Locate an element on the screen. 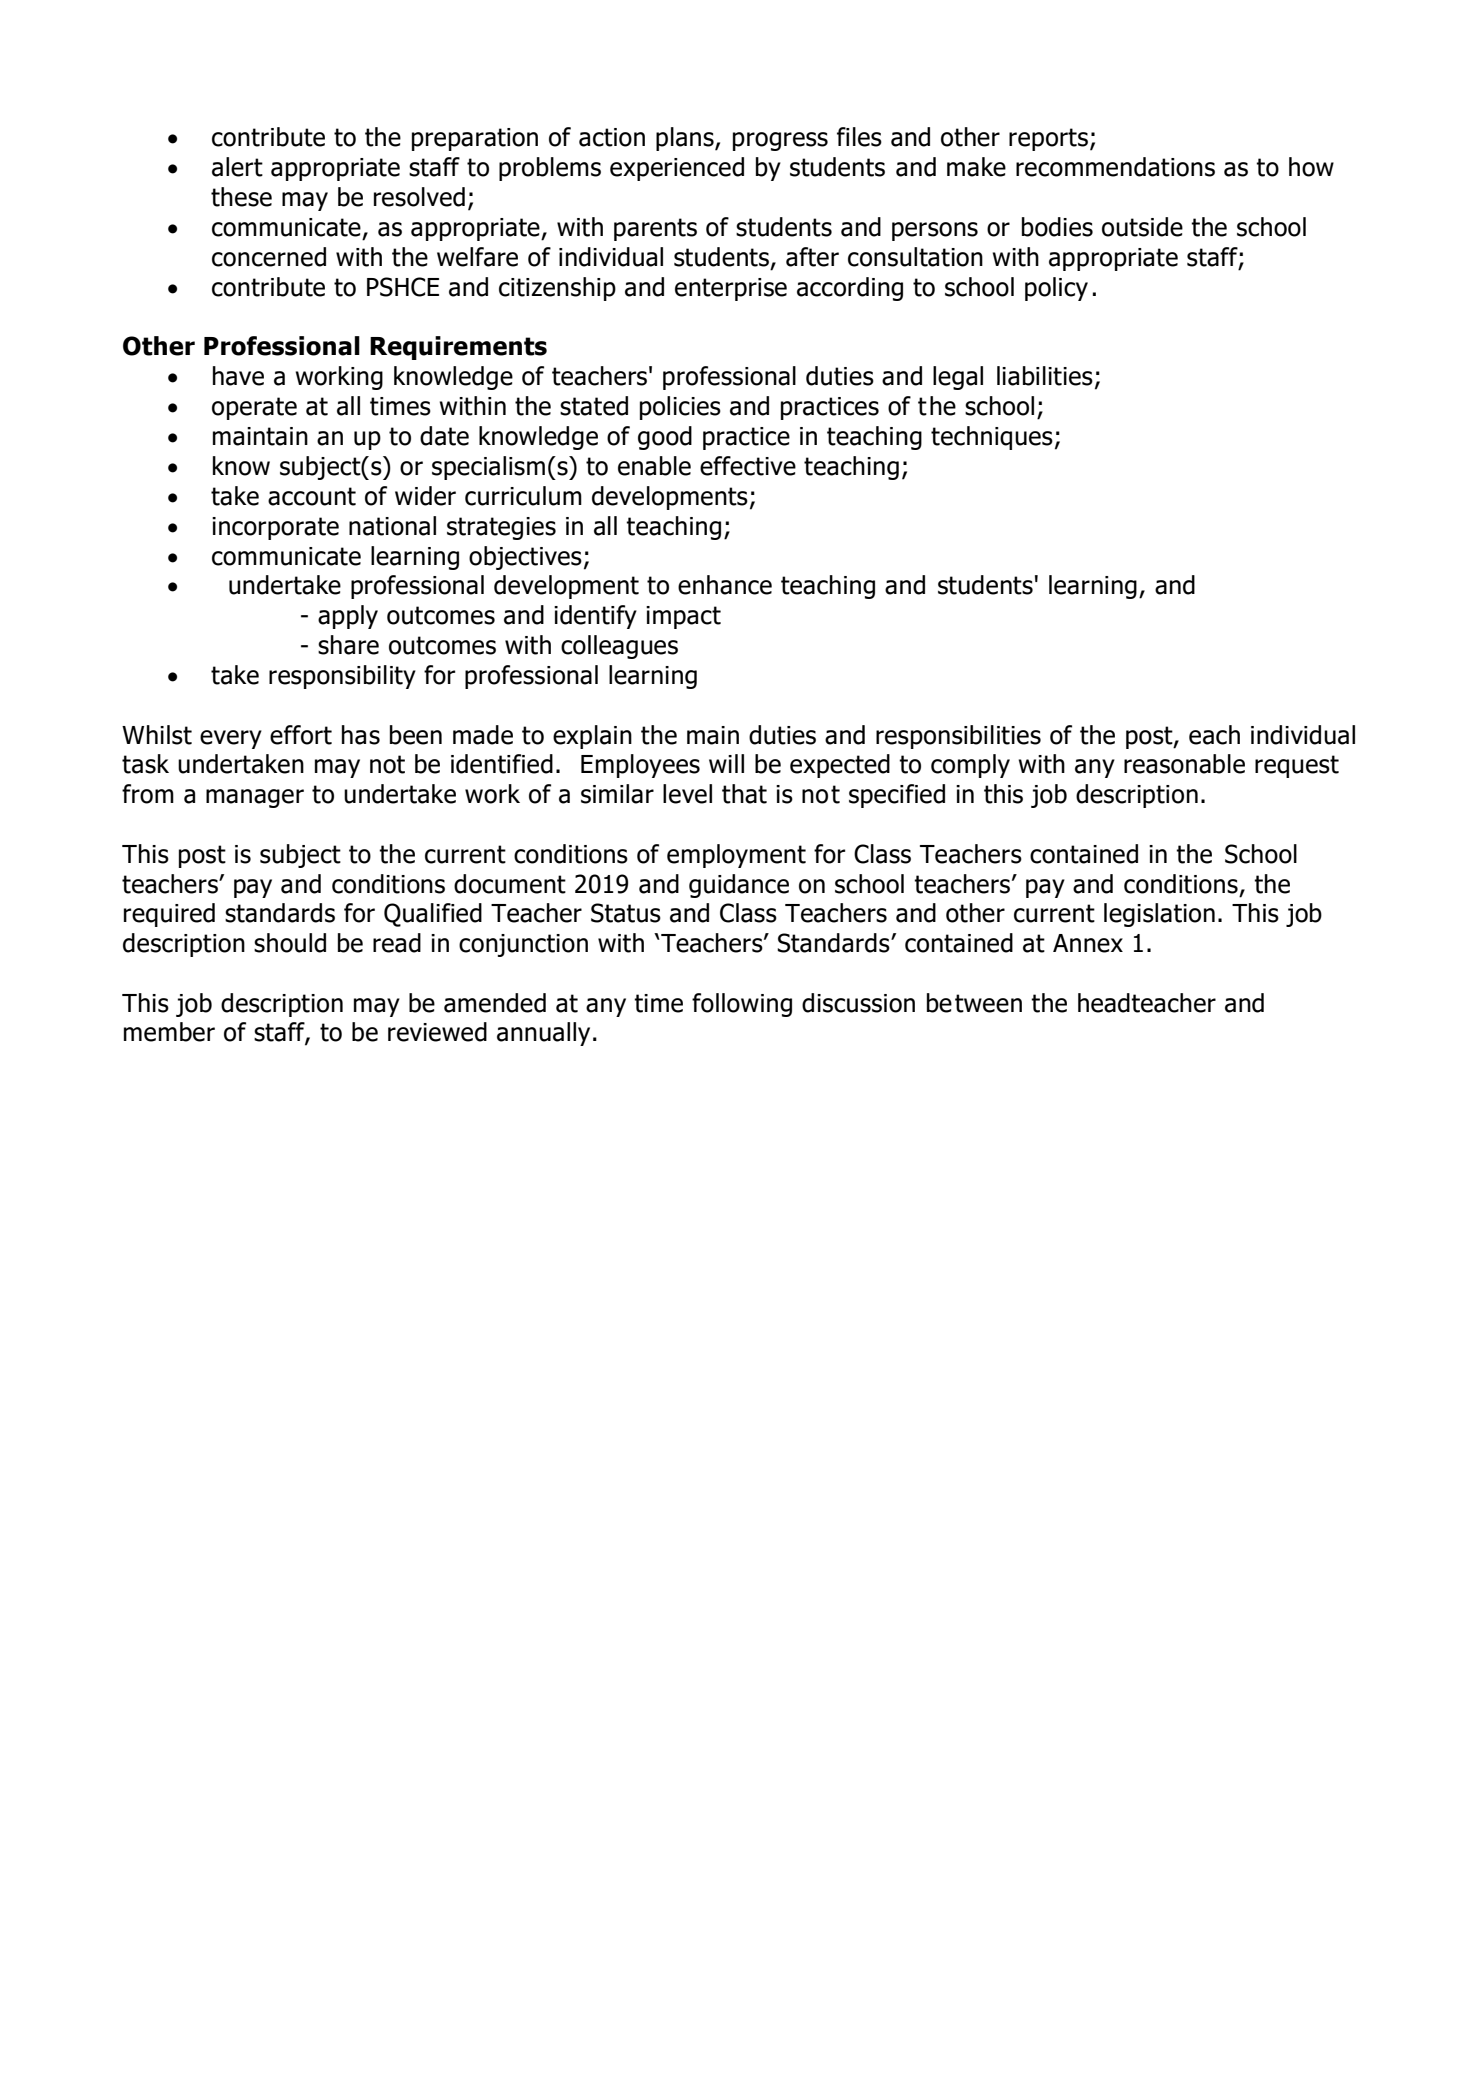 This screenshot has height=2078, width=1469. experienced is located at coordinates (677, 169).
